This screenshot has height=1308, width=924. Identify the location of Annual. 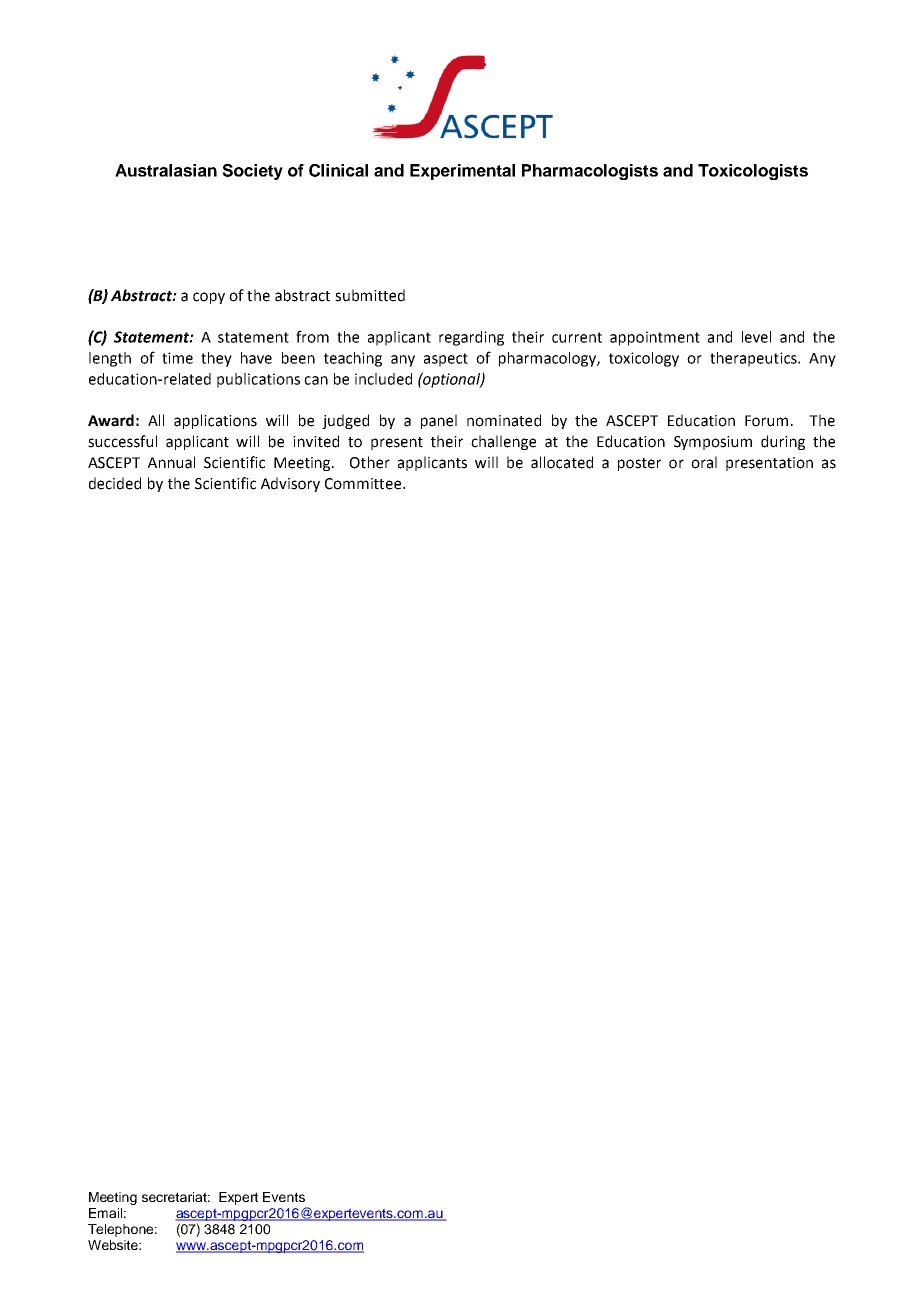
(171, 462).
